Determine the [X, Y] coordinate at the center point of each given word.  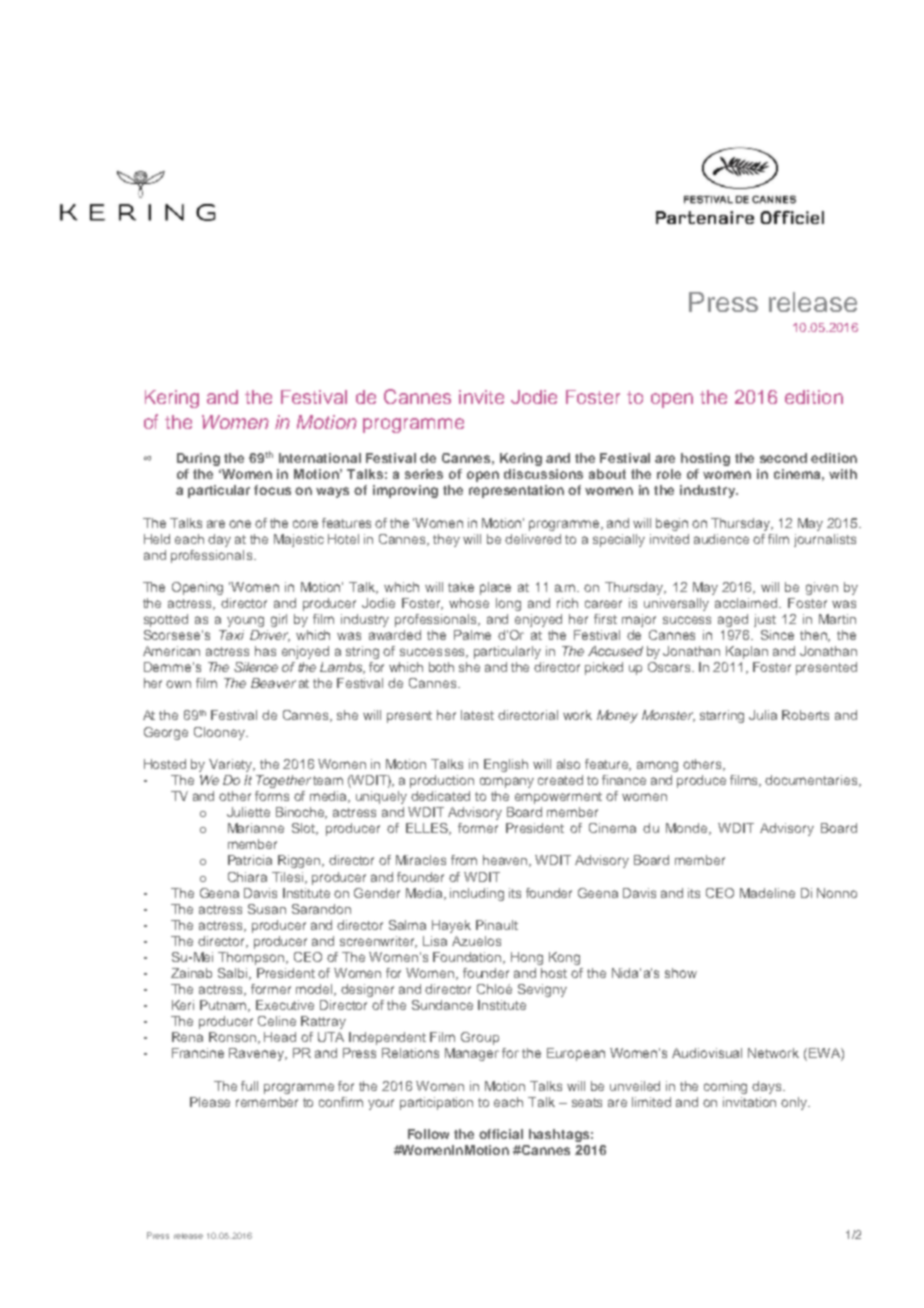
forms [272, 796]
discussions [543, 474]
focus [272, 490]
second [783, 458]
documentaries [812, 781]
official [501, 1134]
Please [210, 1102]
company [507, 782]
